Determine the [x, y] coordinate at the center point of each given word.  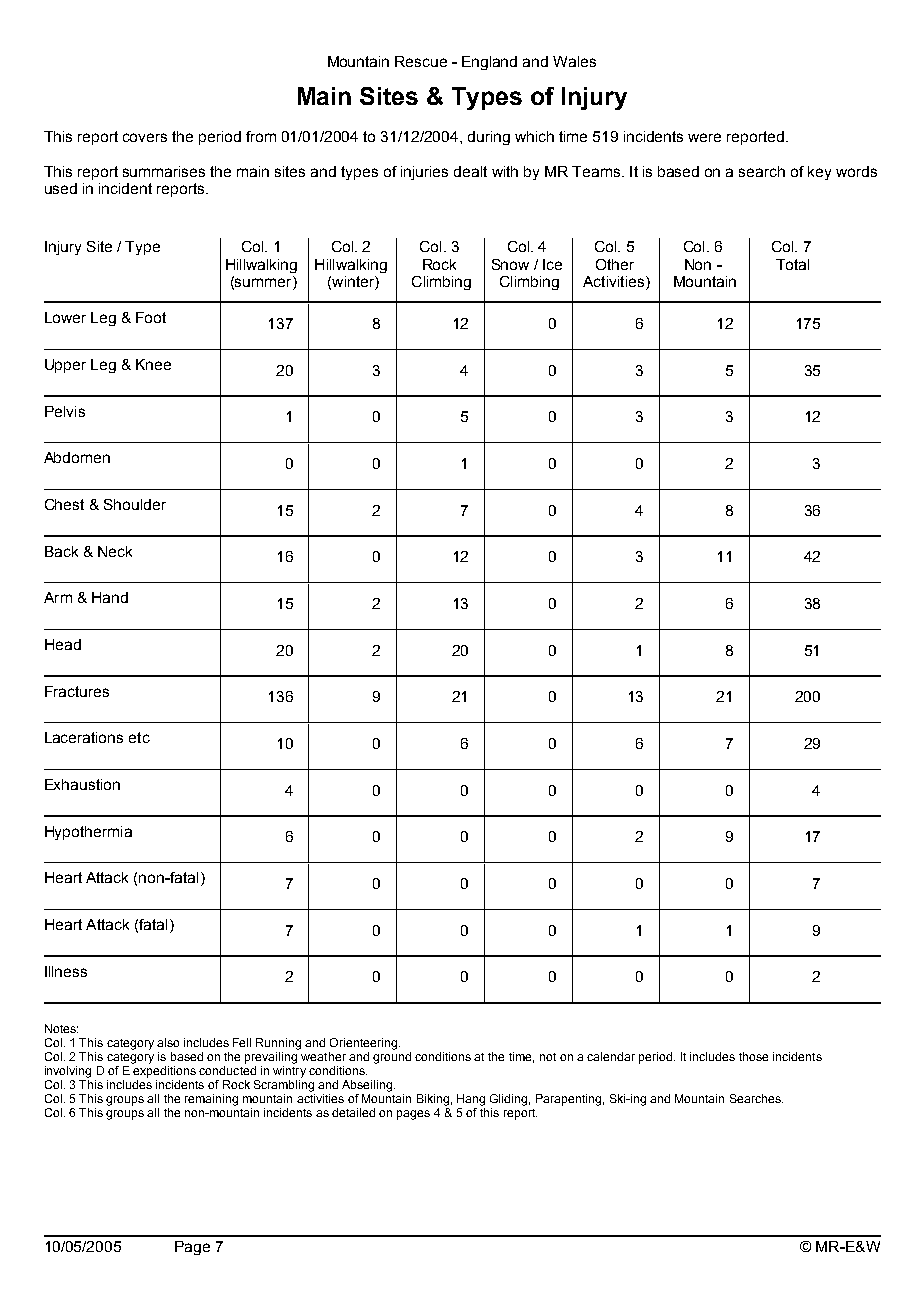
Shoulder [135, 504]
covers [145, 137]
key [819, 173]
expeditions [164, 1072]
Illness [66, 971]
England [489, 63]
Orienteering [365, 1044]
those [753, 1056]
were [704, 137]
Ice [552, 264]
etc [139, 737]
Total [792, 264]
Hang [471, 1100]
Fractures [77, 691]
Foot [151, 317]
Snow [510, 264]
